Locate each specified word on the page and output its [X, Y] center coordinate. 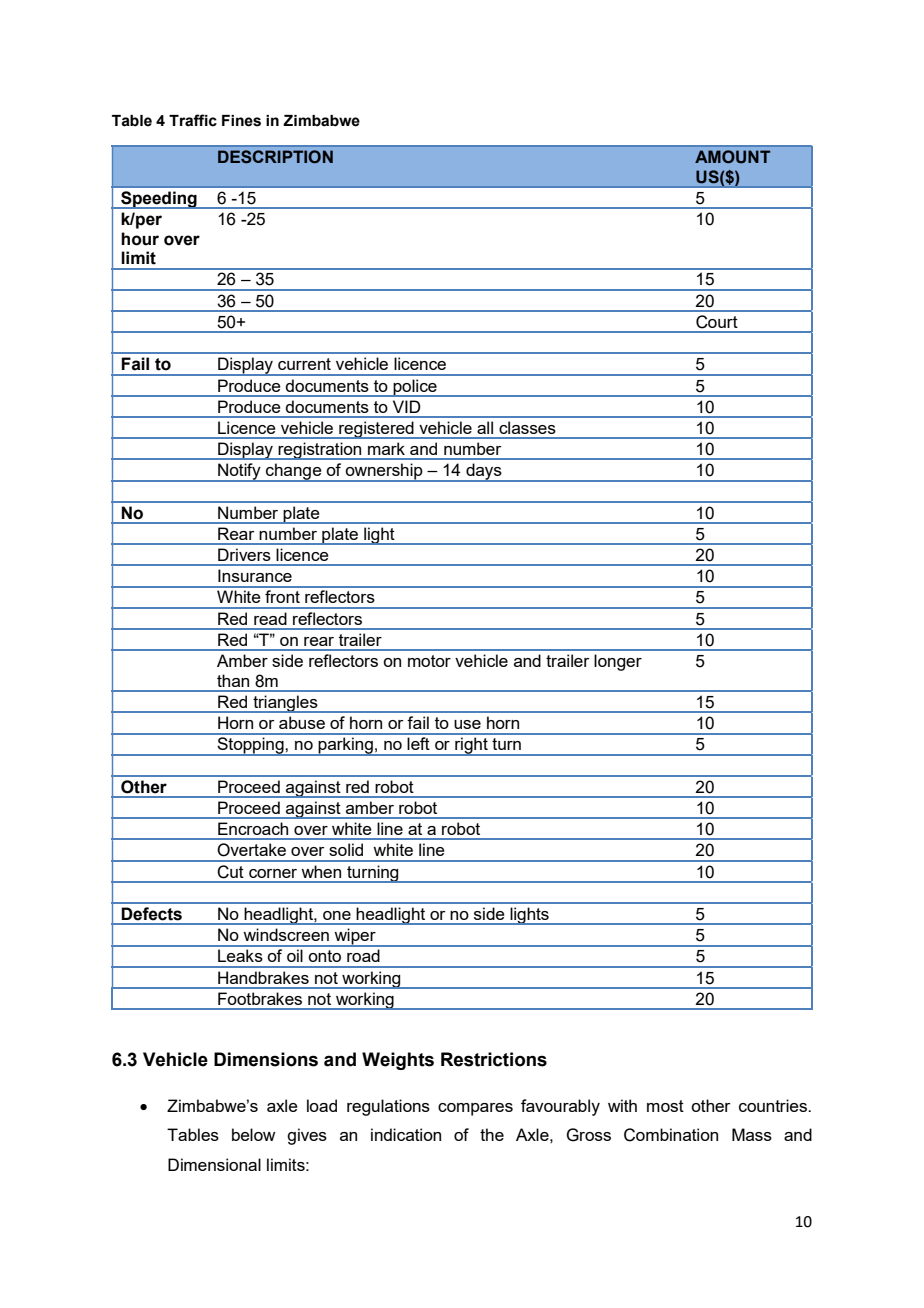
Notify [239, 472]
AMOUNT [732, 157]
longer [618, 662]
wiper [355, 937]
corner [273, 873]
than [233, 680]
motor [429, 661]
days [484, 472]
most [665, 1106]
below [253, 1134]
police [415, 388]
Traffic [193, 120]
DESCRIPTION [275, 157]
